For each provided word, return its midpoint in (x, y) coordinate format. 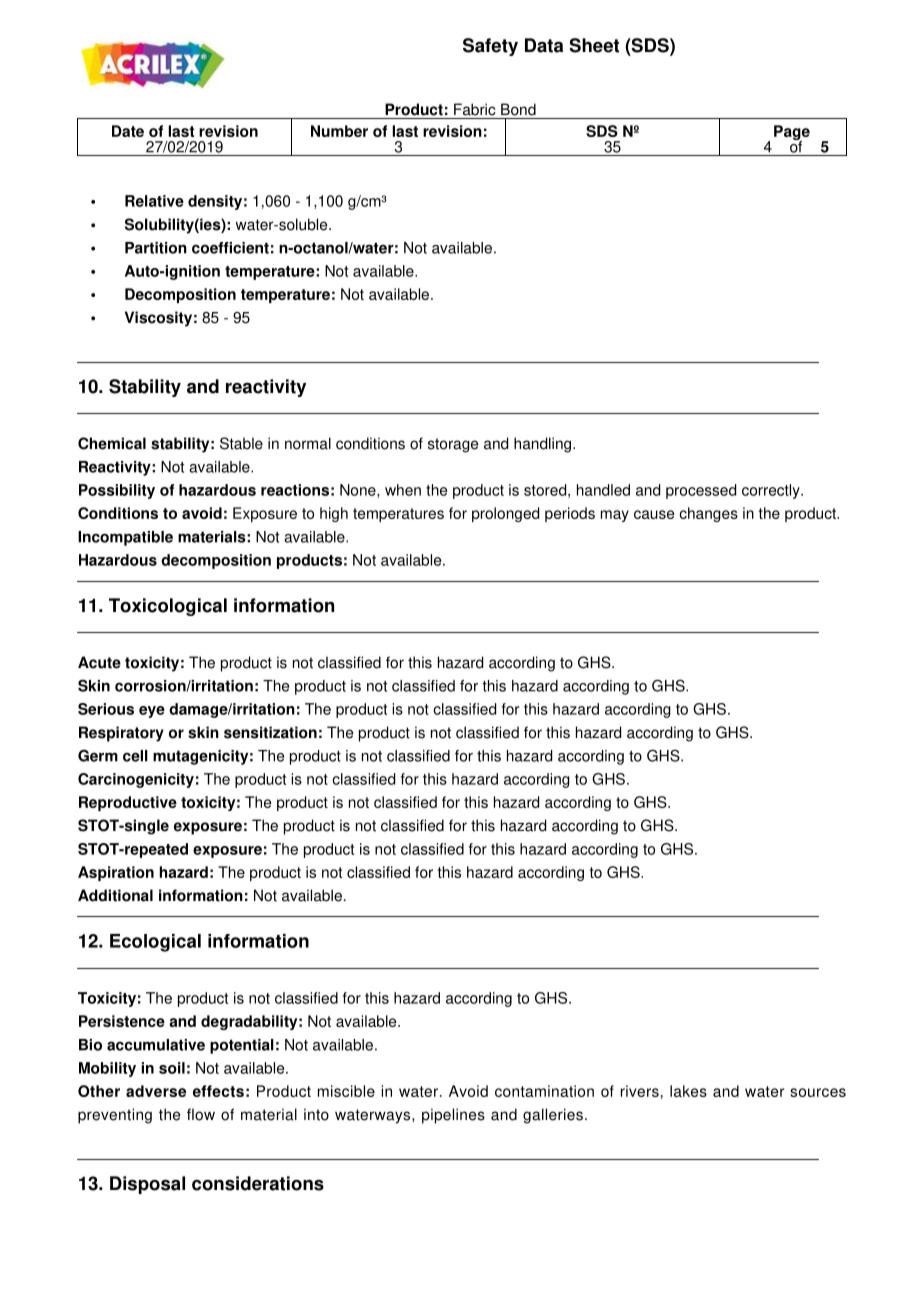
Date (128, 131)
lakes (688, 1091)
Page (792, 134)
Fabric (475, 109)
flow (201, 1114)
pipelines (453, 1116)
